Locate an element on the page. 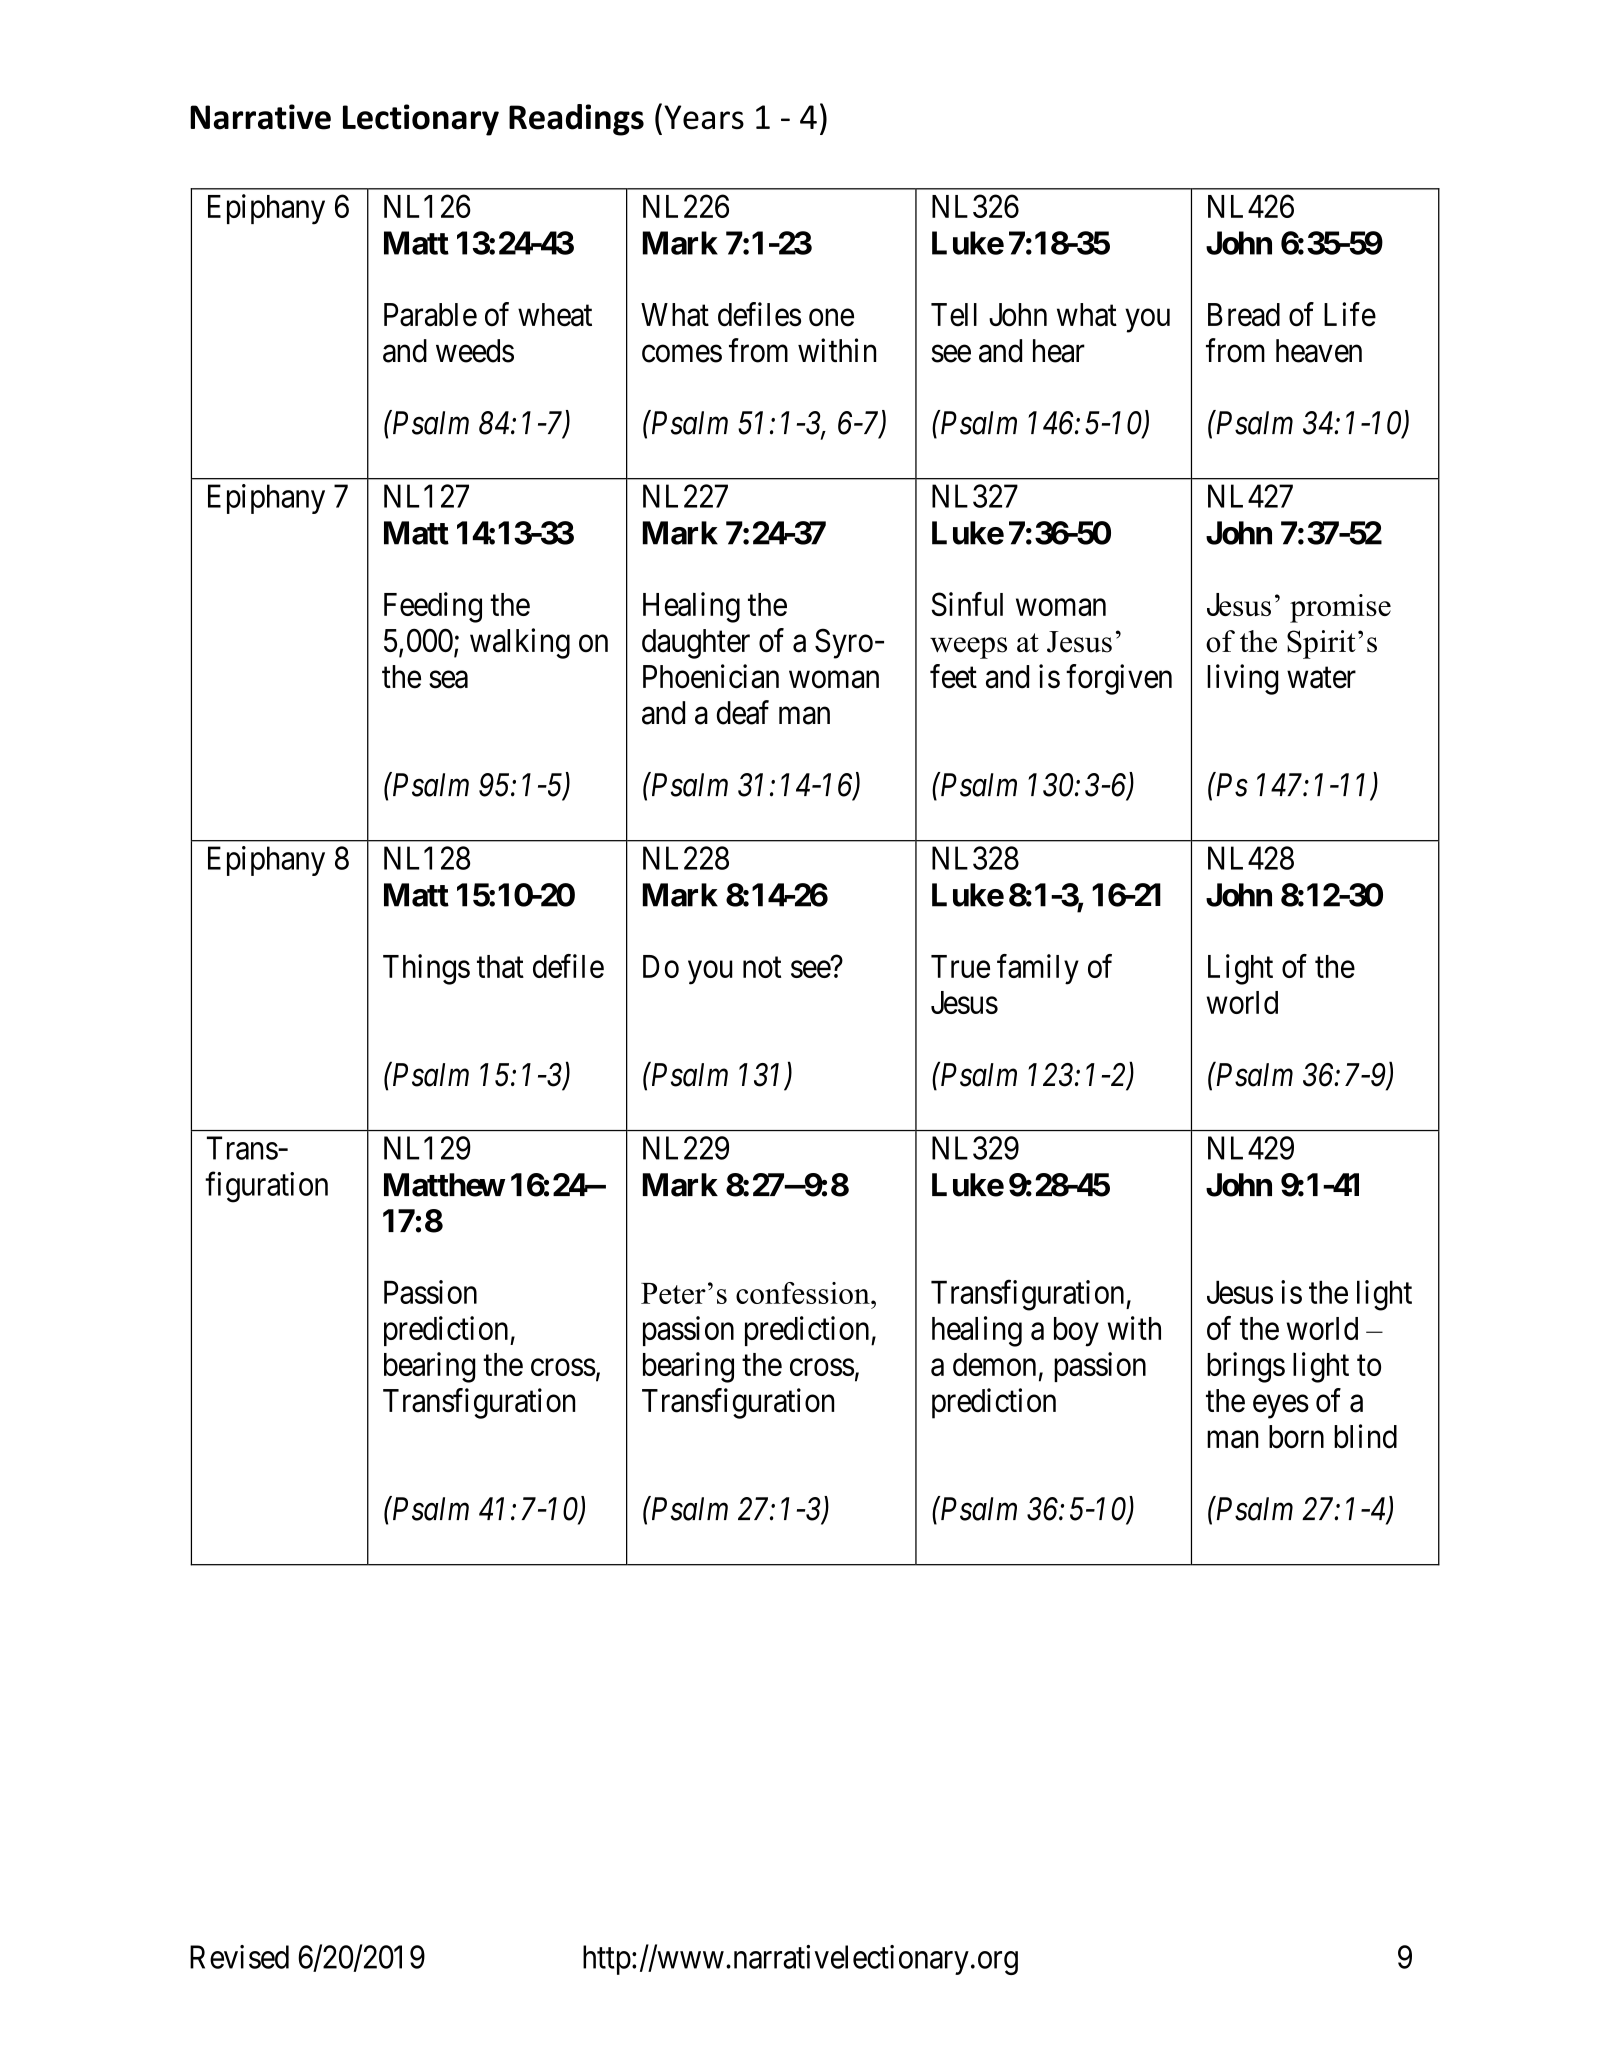  demon is located at coordinates (994, 1364).
